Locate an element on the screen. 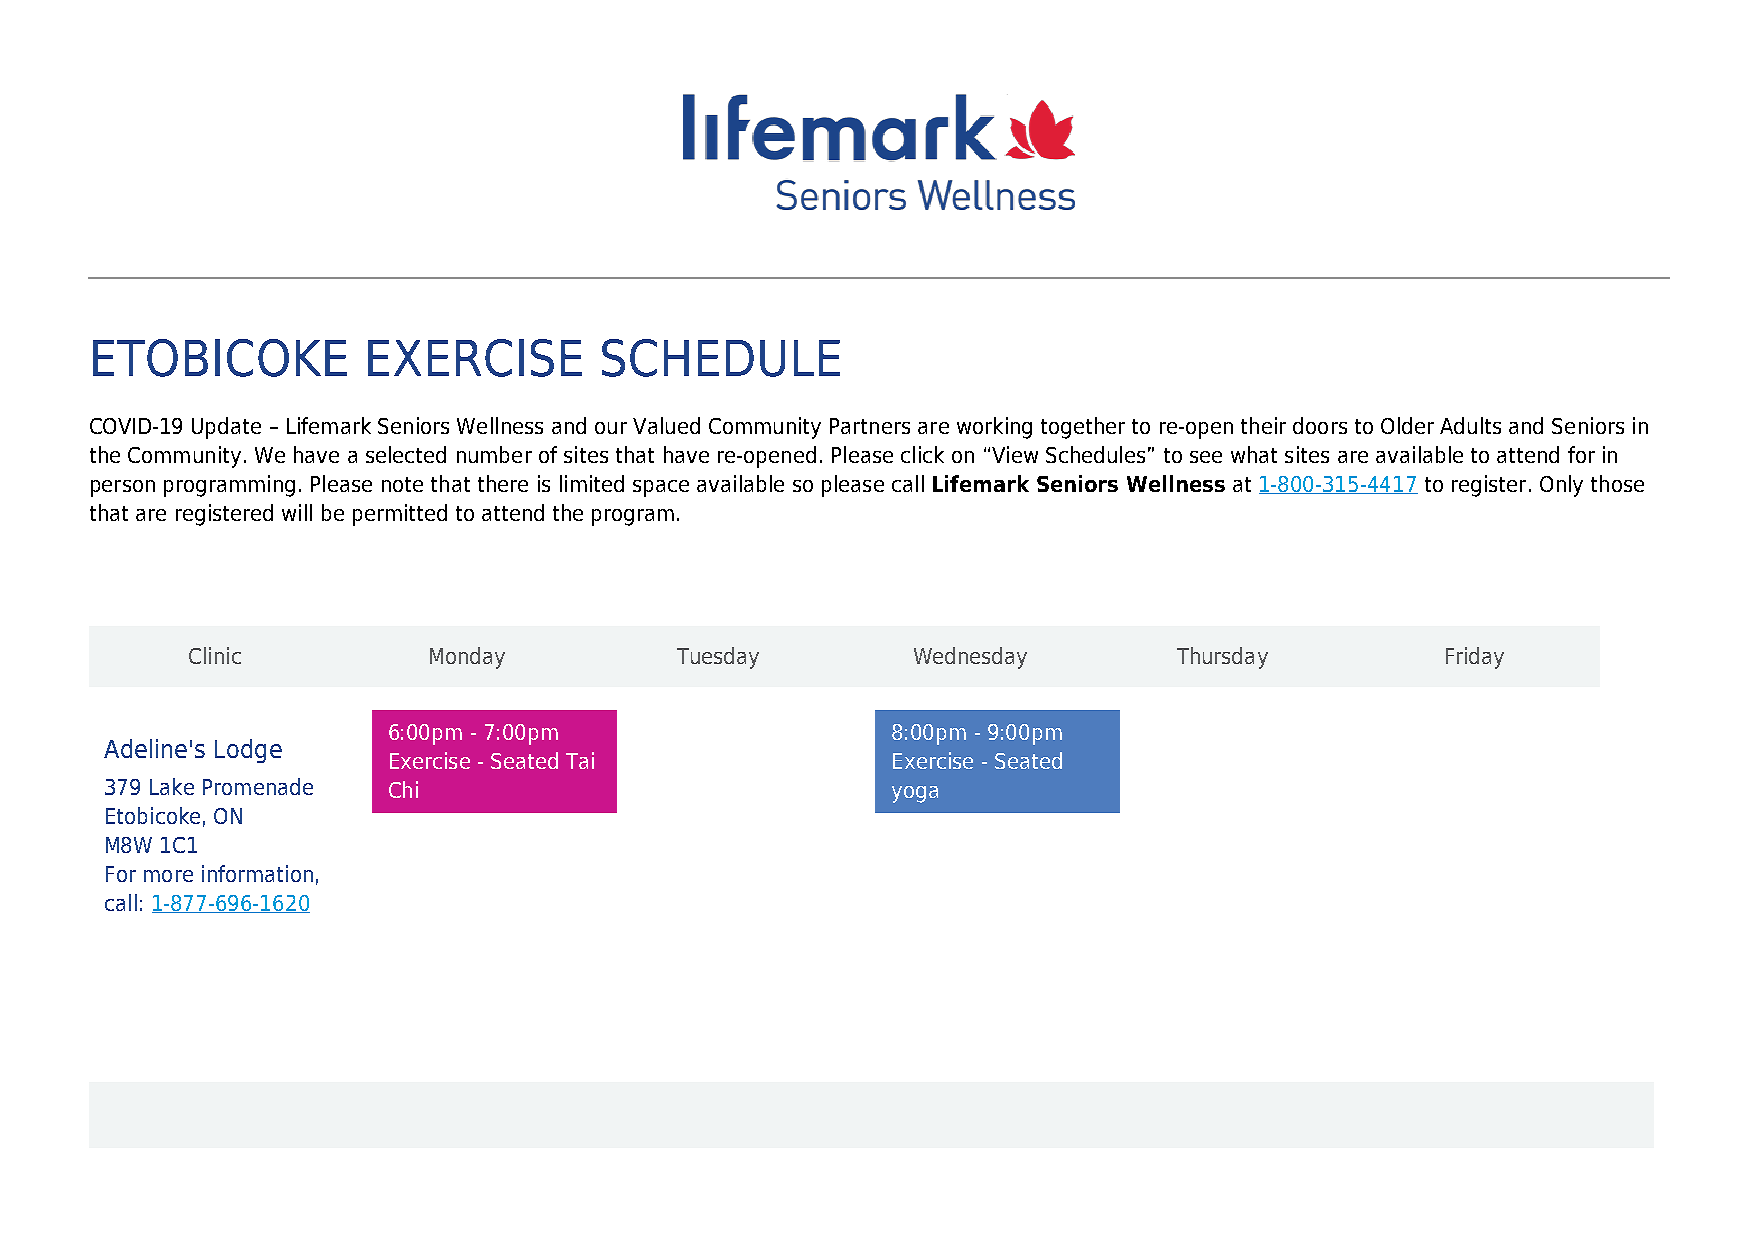 This screenshot has width=1758, height=1243. Thursday is located at coordinates (1222, 658).
